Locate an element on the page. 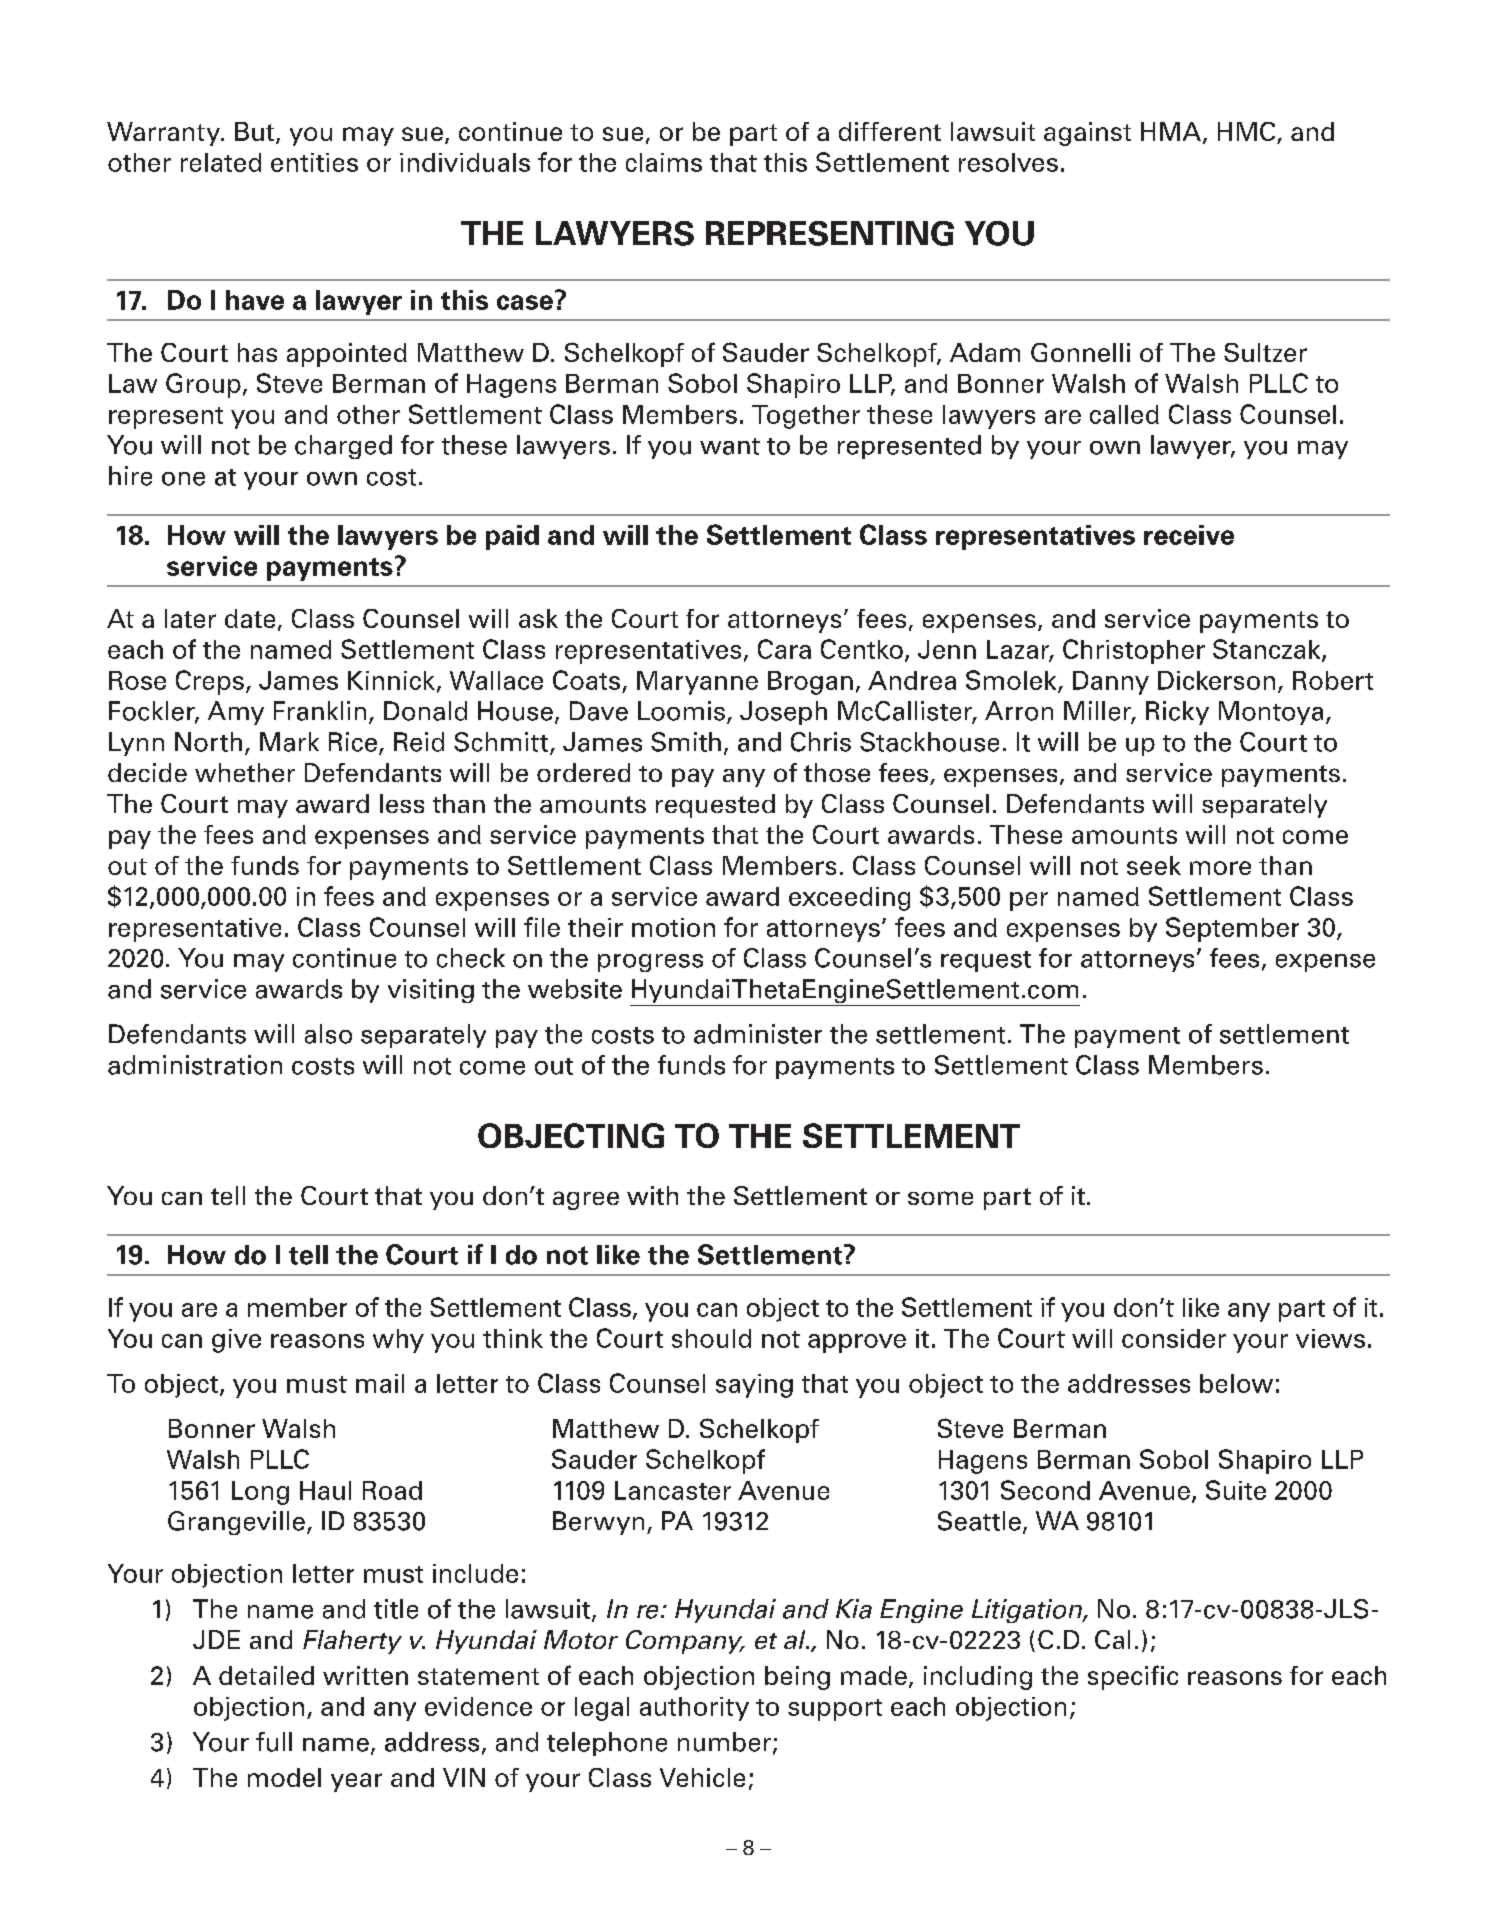  receive is located at coordinates (1189, 535).
